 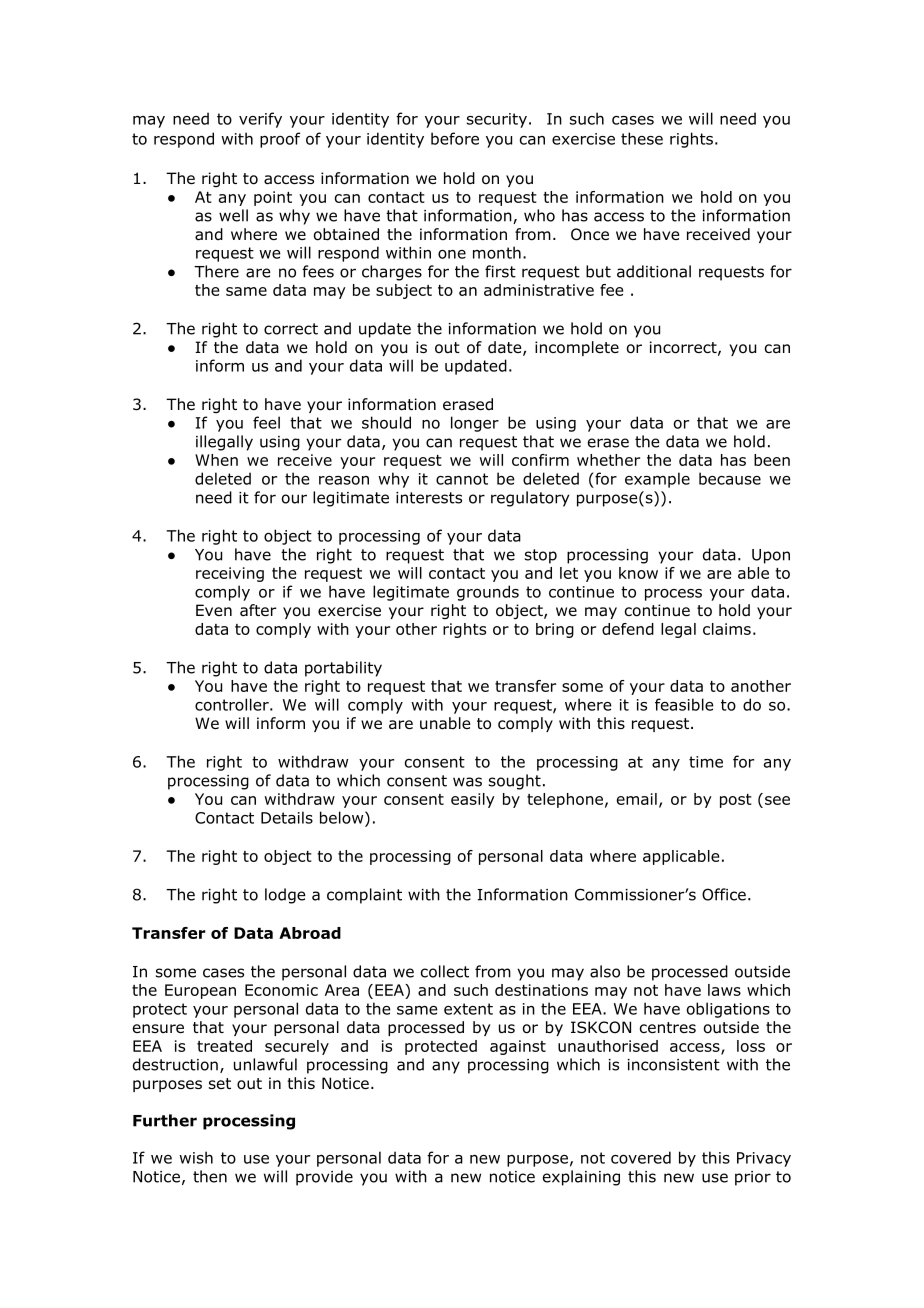 What do you see at coordinates (196, 1157) in the screenshot?
I see `wish` at bounding box center [196, 1157].
